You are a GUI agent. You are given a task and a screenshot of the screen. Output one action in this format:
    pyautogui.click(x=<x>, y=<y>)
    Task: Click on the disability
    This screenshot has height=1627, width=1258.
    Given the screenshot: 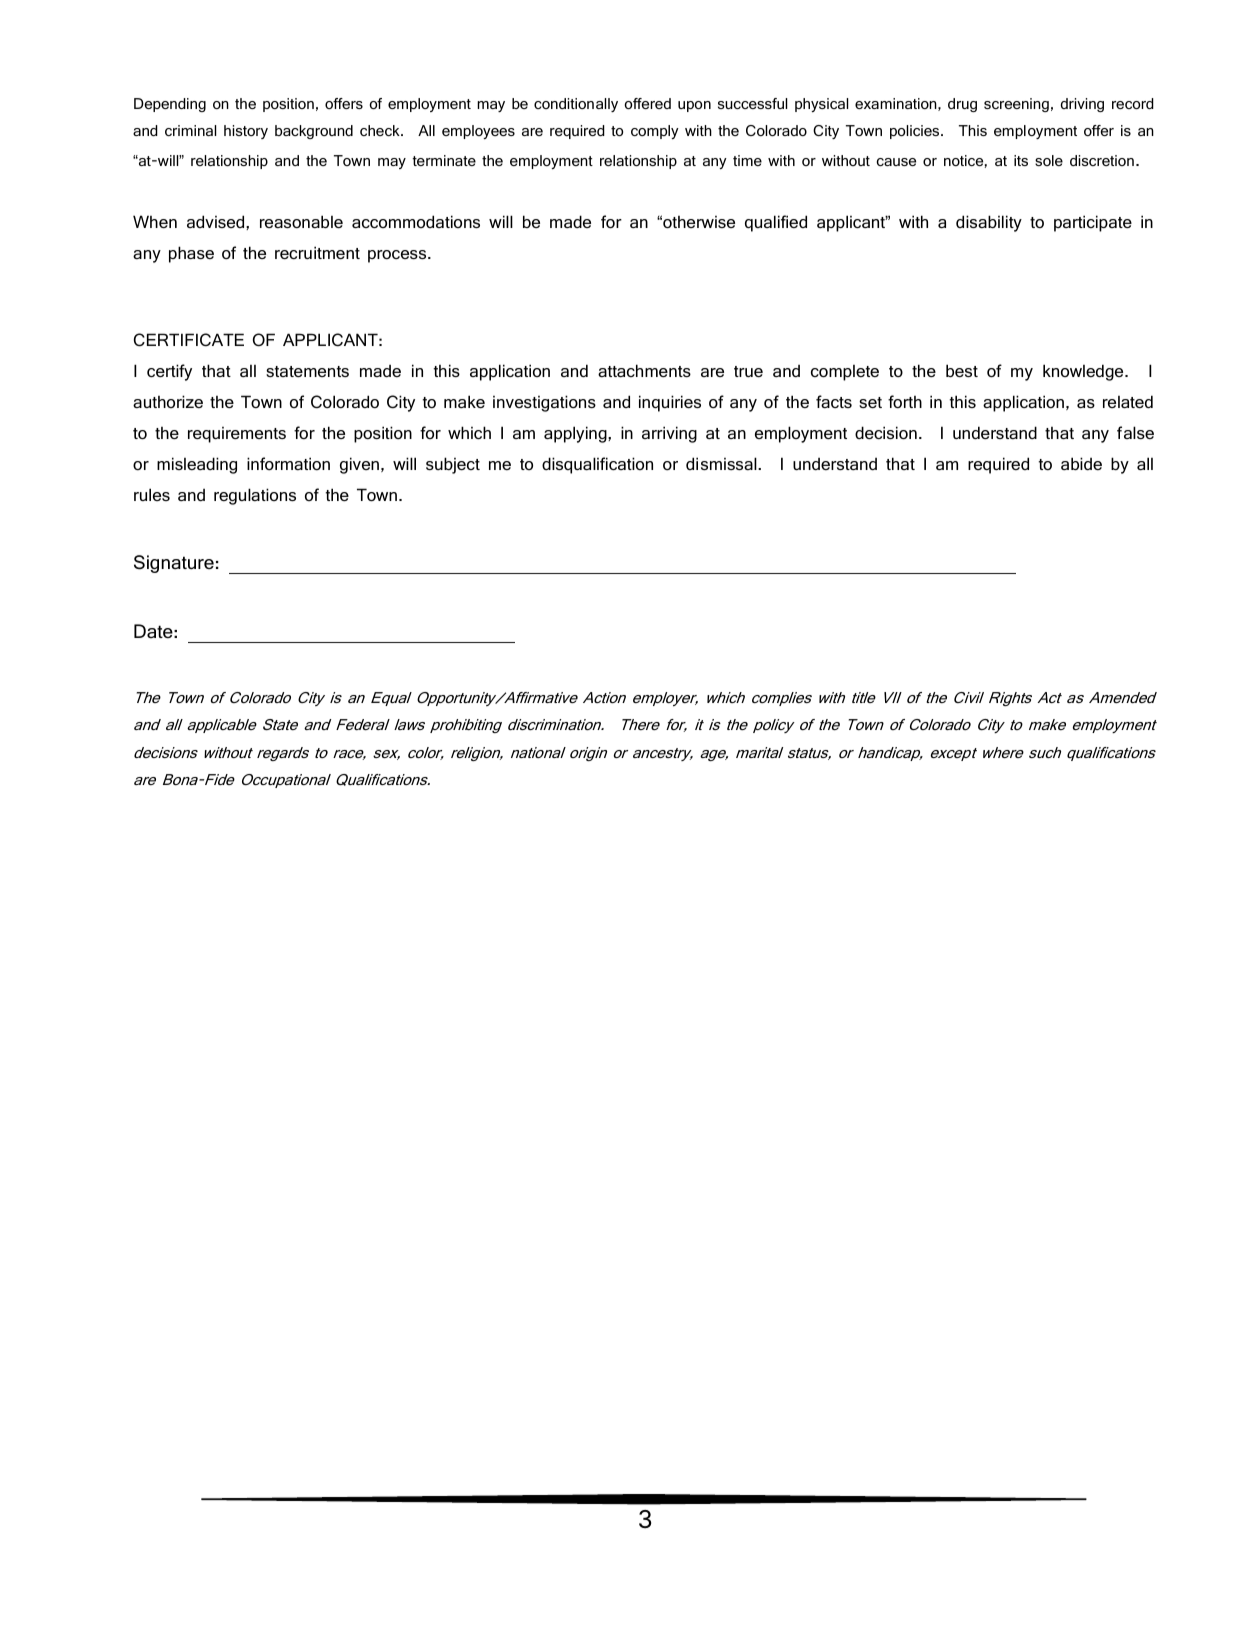 What is the action you would take?
    pyautogui.click(x=989, y=223)
